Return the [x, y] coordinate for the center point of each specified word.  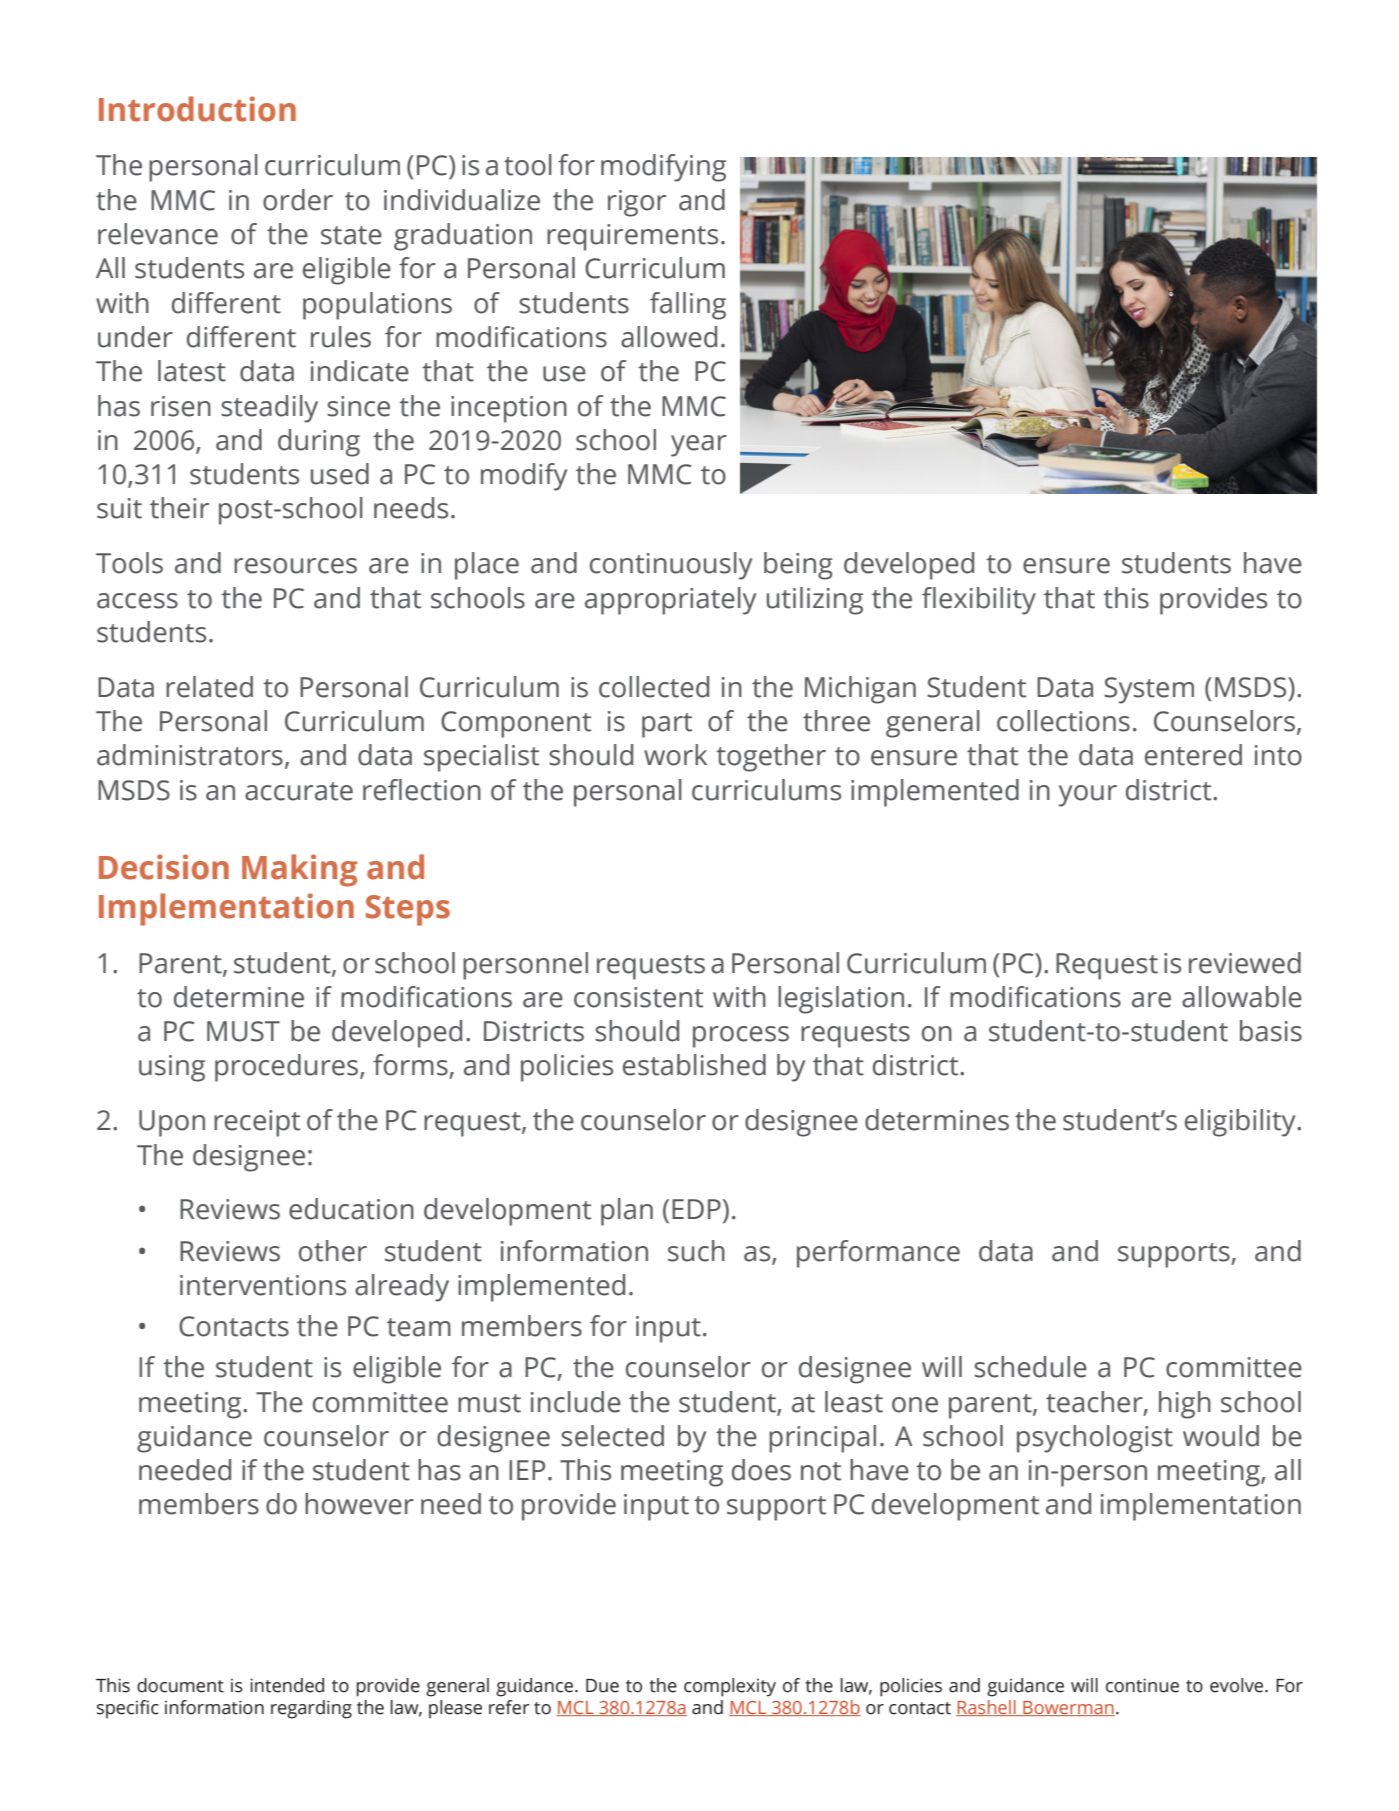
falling [688, 306]
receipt [257, 1123]
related [209, 687]
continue [1142, 1685]
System [1149, 690]
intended [287, 1685]
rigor [637, 203]
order [298, 200]
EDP [696, 1209]
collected [654, 687]
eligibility [1241, 1123]
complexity [730, 1687]
